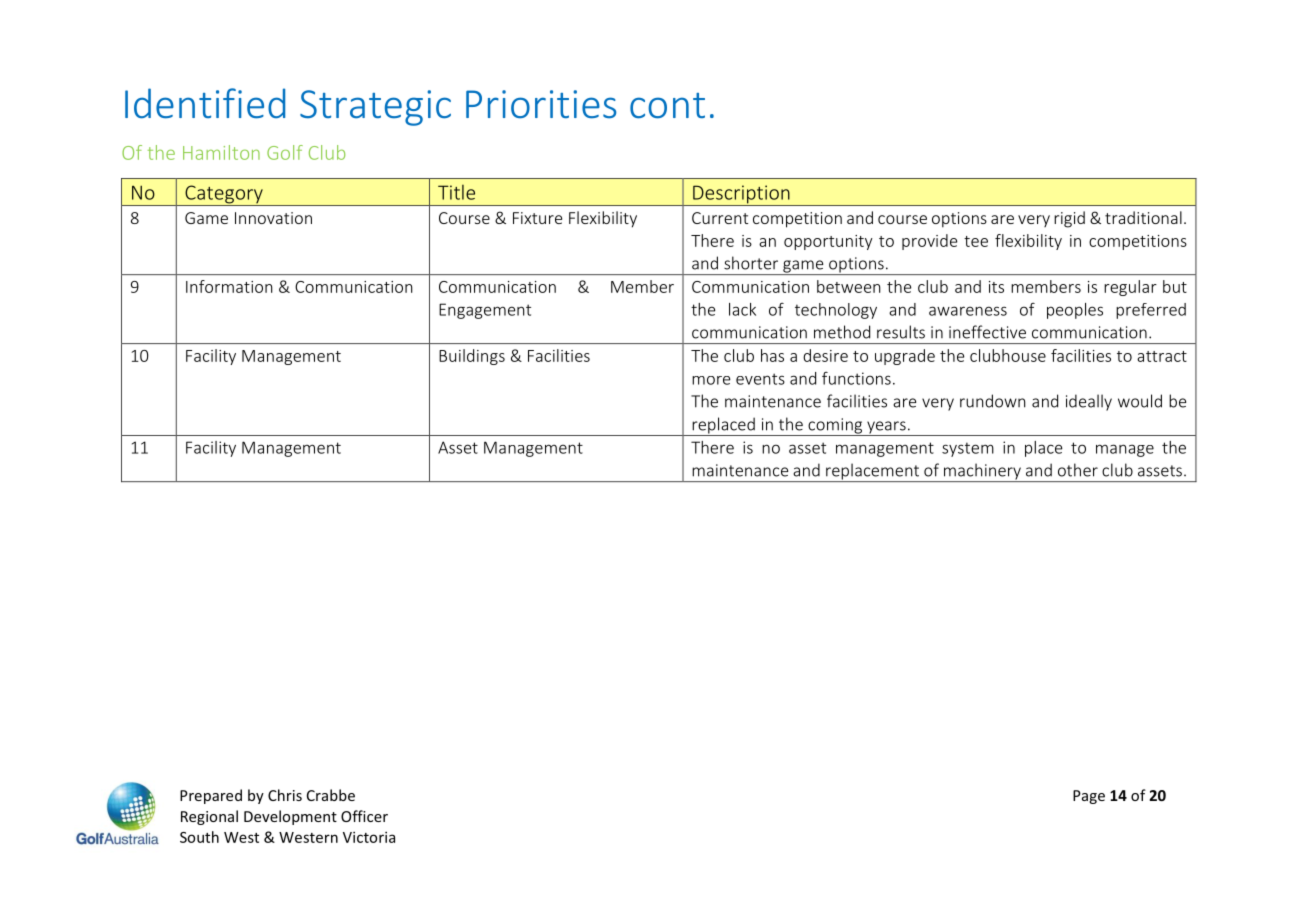 The height and width of the page is (924, 1308). What do you see at coordinates (375, 108) in the page?
I see `Strategic` at bounding box center [375, 108].
